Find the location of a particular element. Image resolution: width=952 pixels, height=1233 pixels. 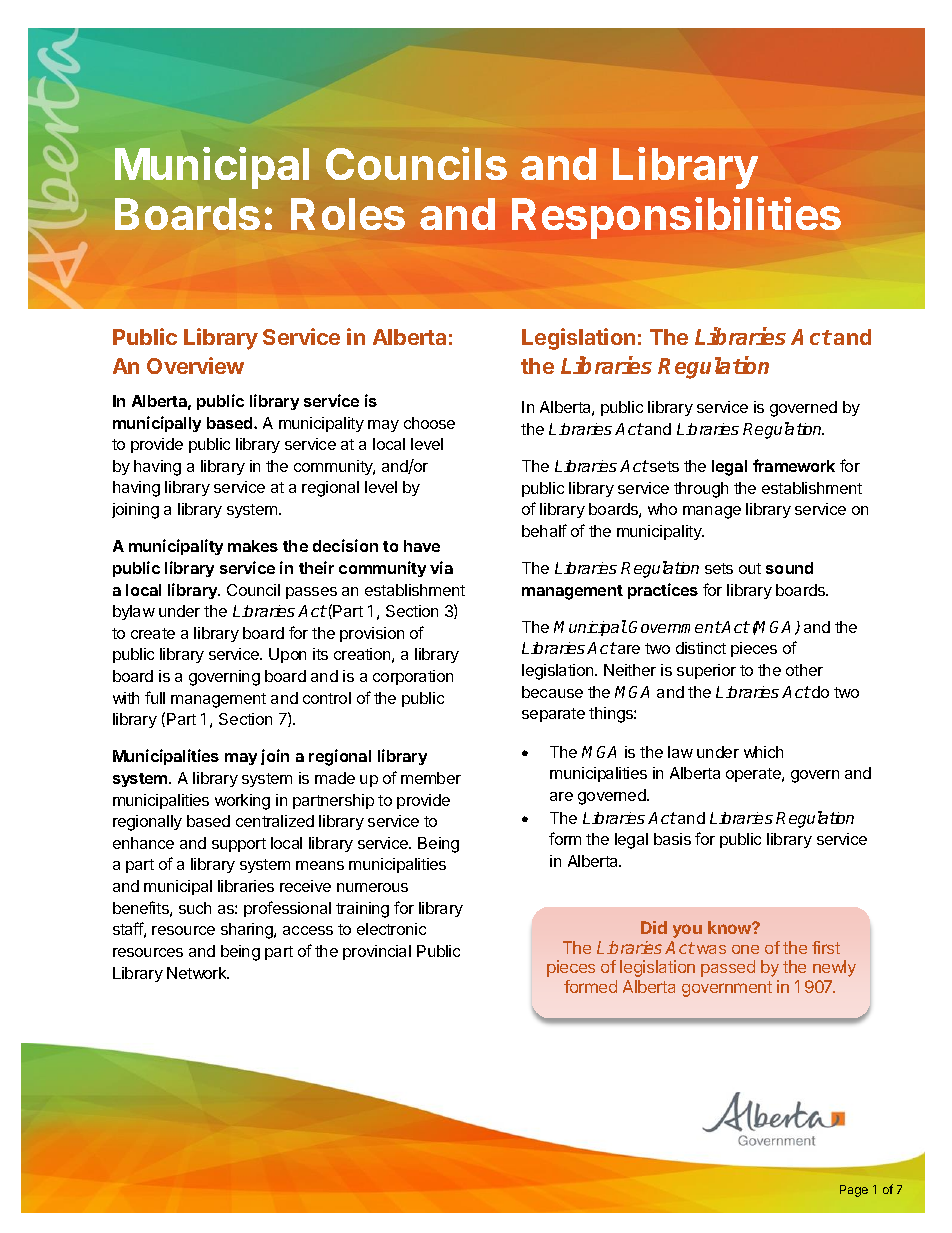

electronic is located at coordinates (391, 929).
